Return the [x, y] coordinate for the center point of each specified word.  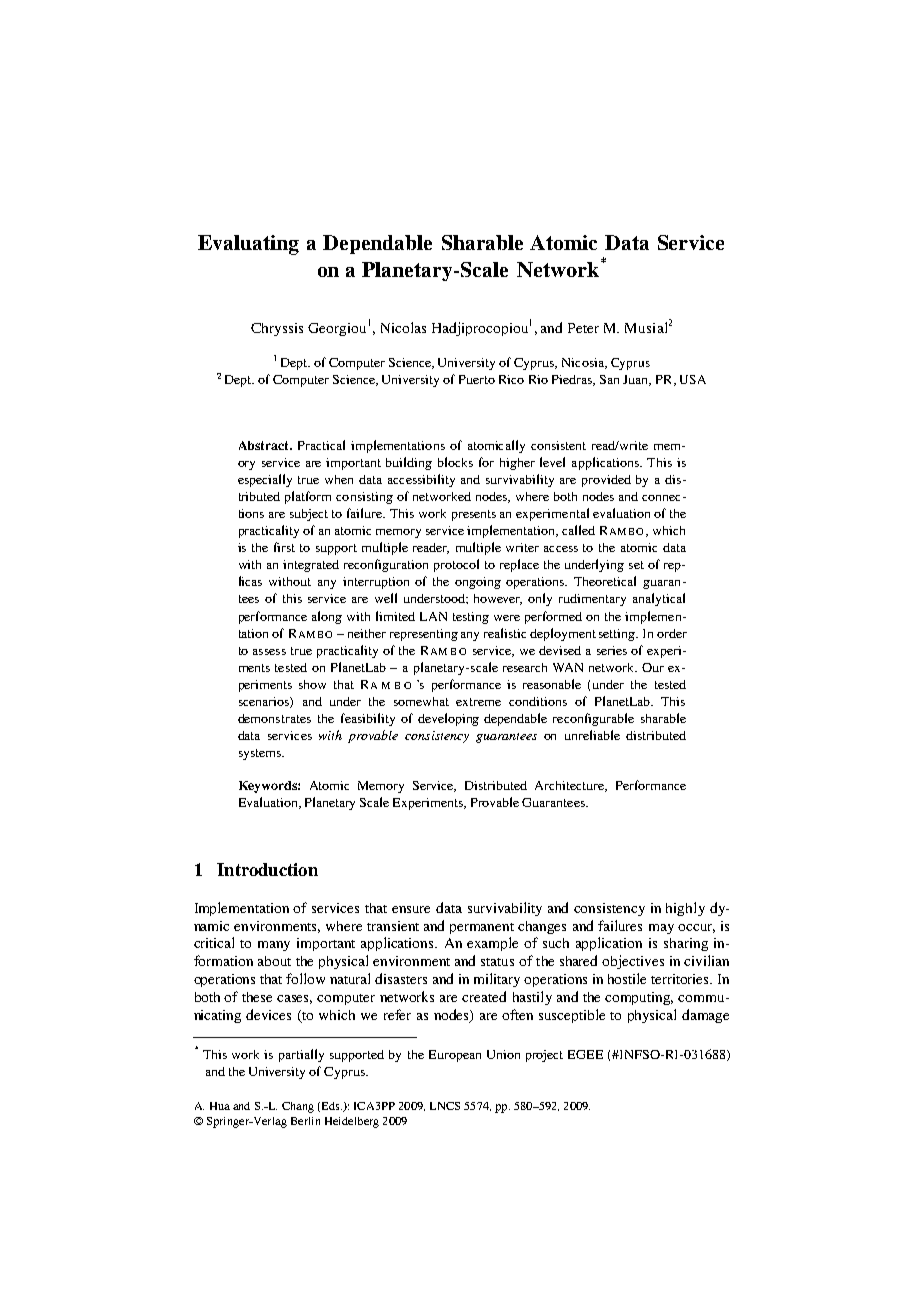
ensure [411, 909]
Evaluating [248, 245]
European [455, 1056]
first [284, 547]
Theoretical [605, 581]
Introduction [267, 869]
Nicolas [403, 327]
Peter [583, 328]
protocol [456, 565]
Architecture [570, 786]
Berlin [305, 1121]
